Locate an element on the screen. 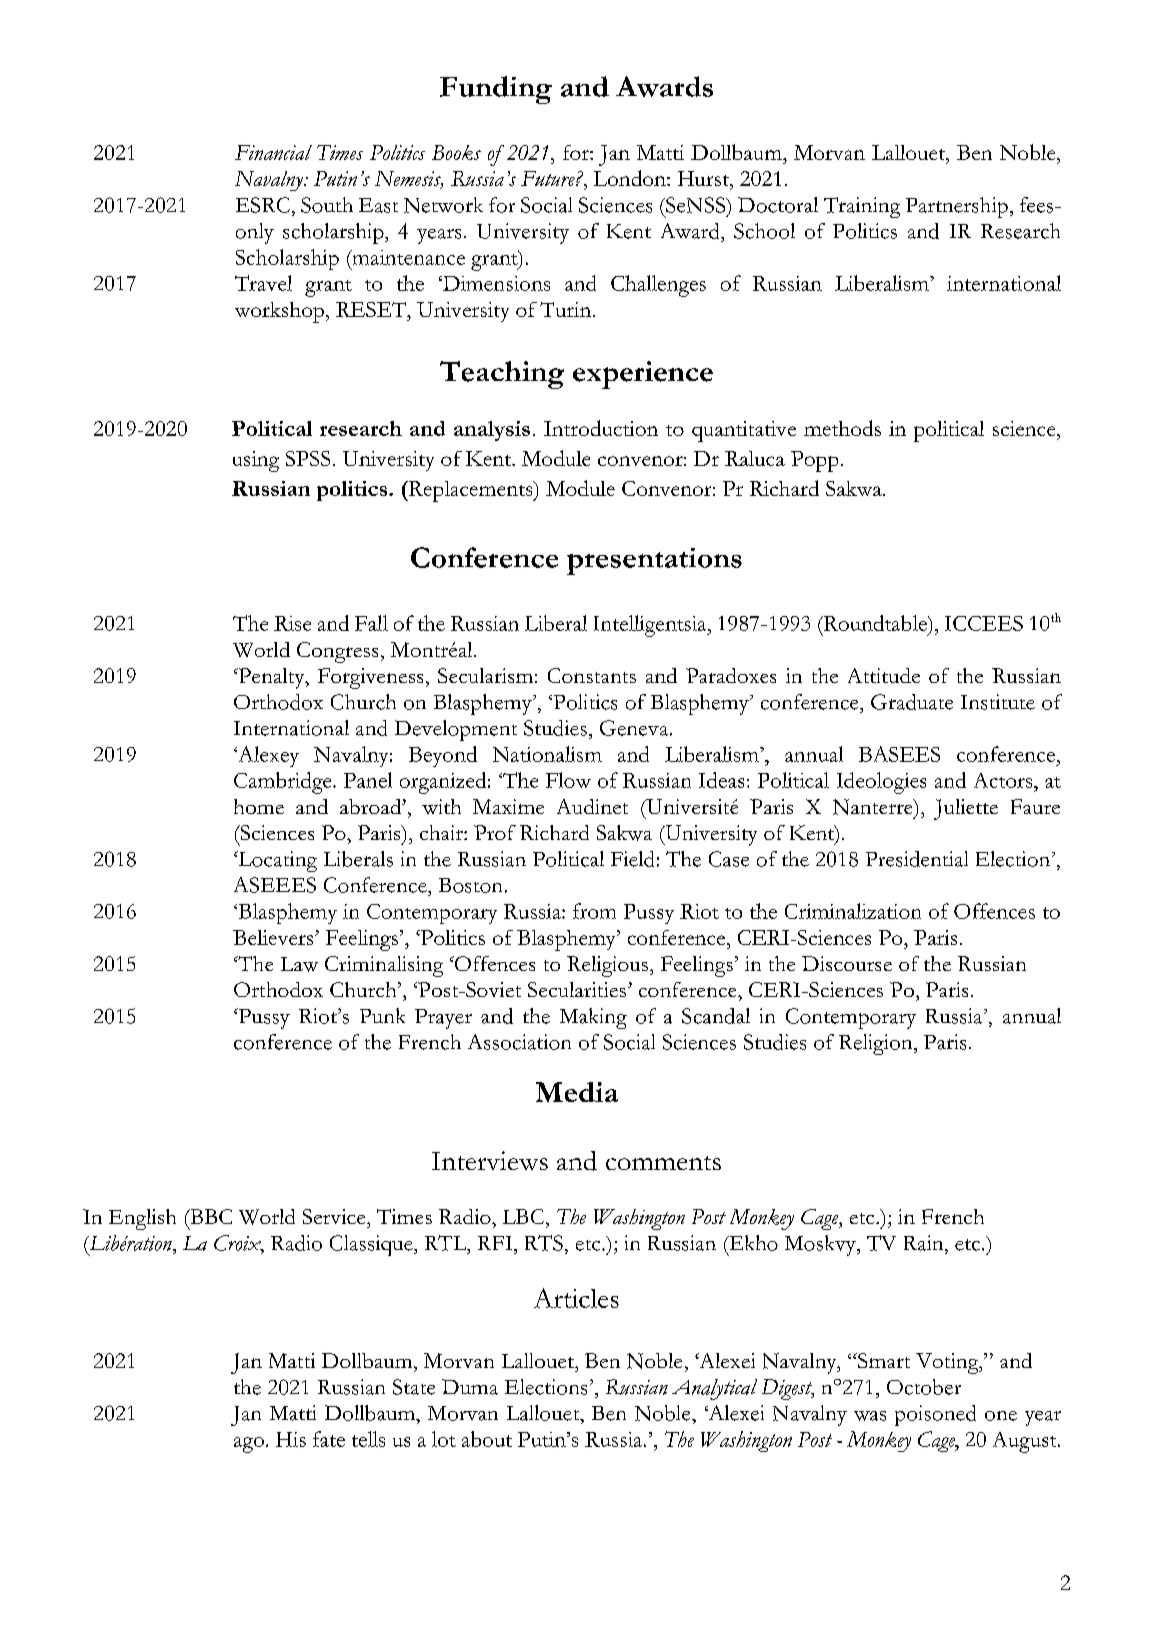 The height and width of the screenshot is (1632, 1153). methods is located at coordinates (842, 428).
